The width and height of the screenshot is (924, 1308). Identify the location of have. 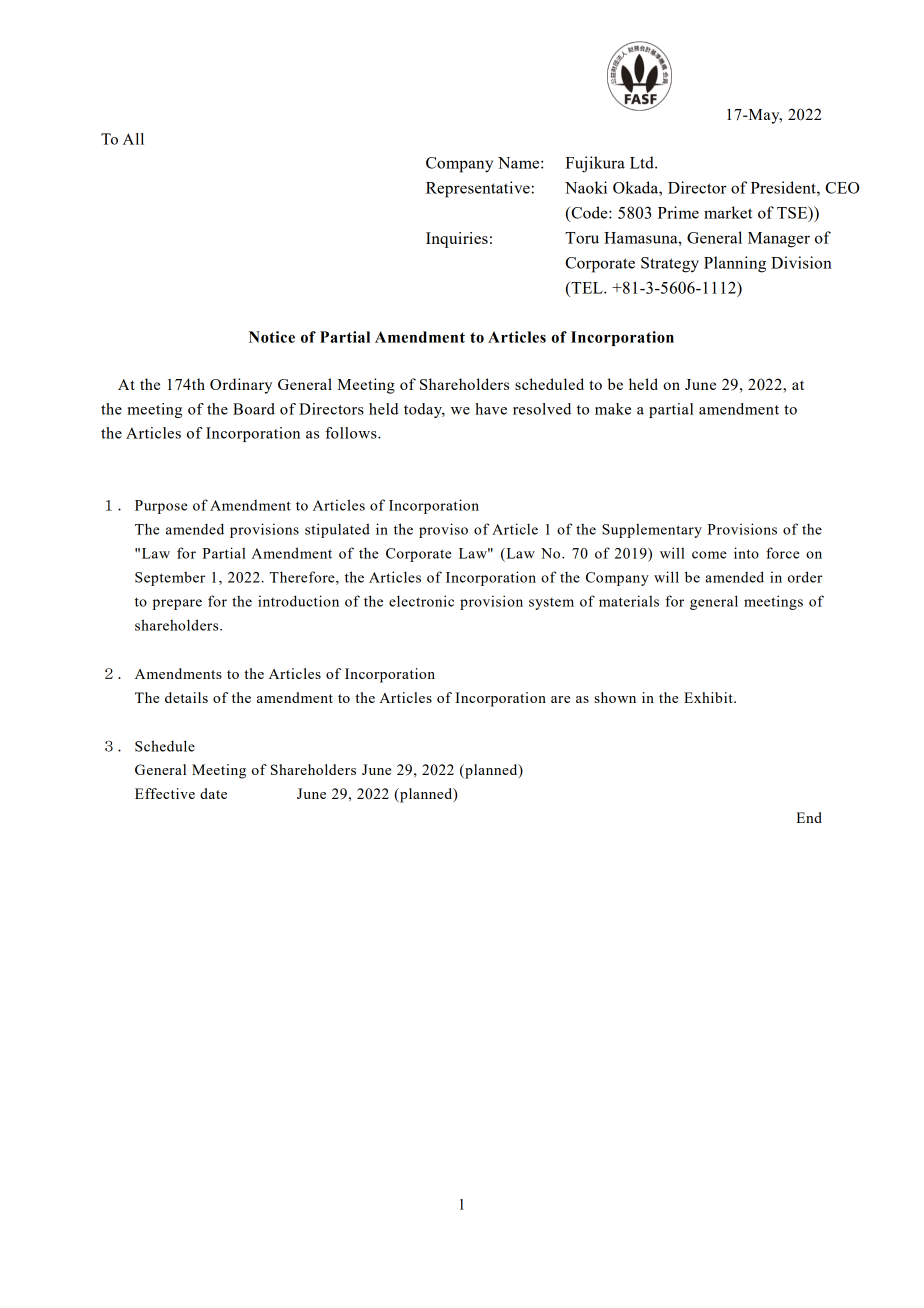
(491, 409).
